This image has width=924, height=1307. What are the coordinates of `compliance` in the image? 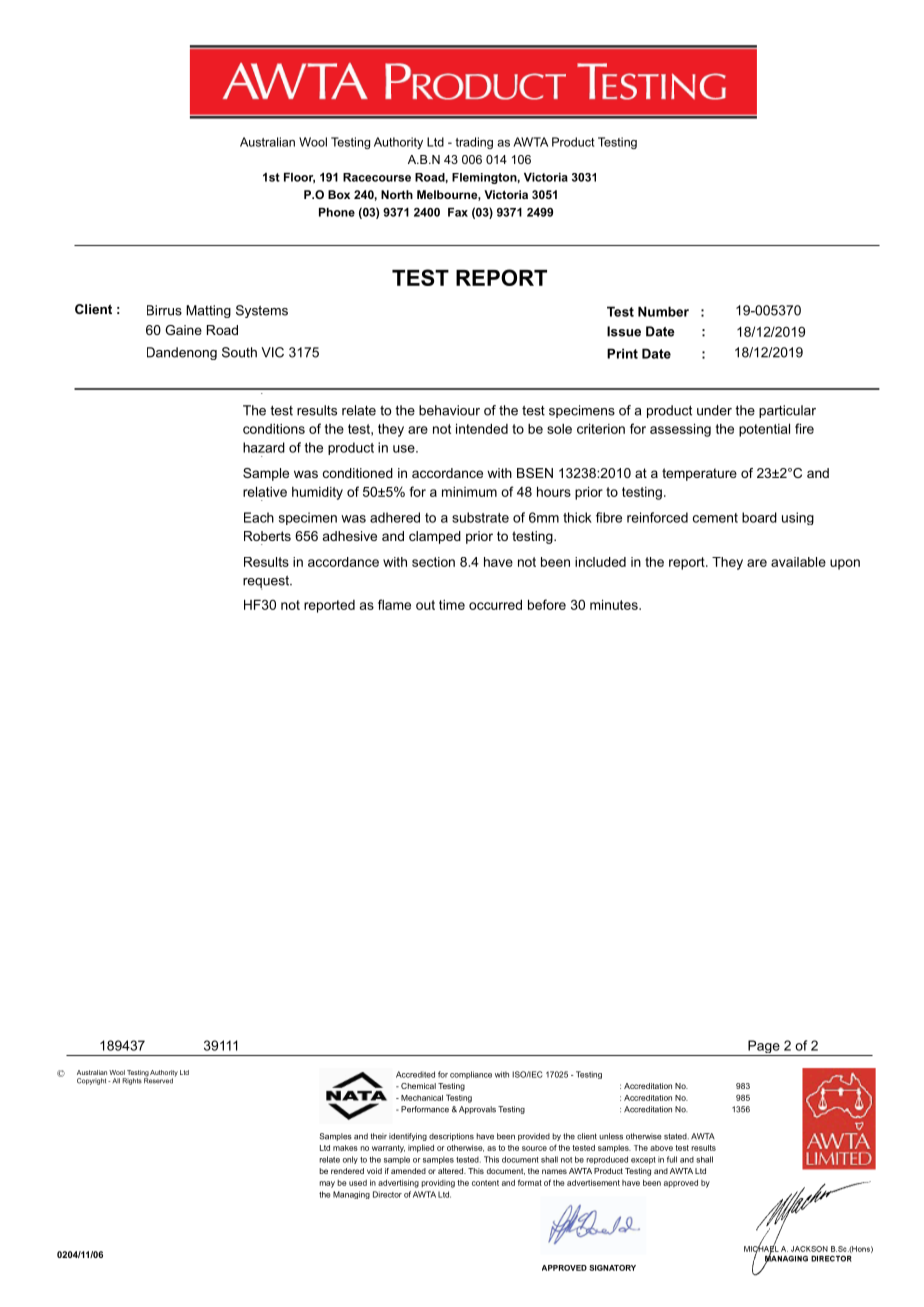 It's located at (471, 1075).
